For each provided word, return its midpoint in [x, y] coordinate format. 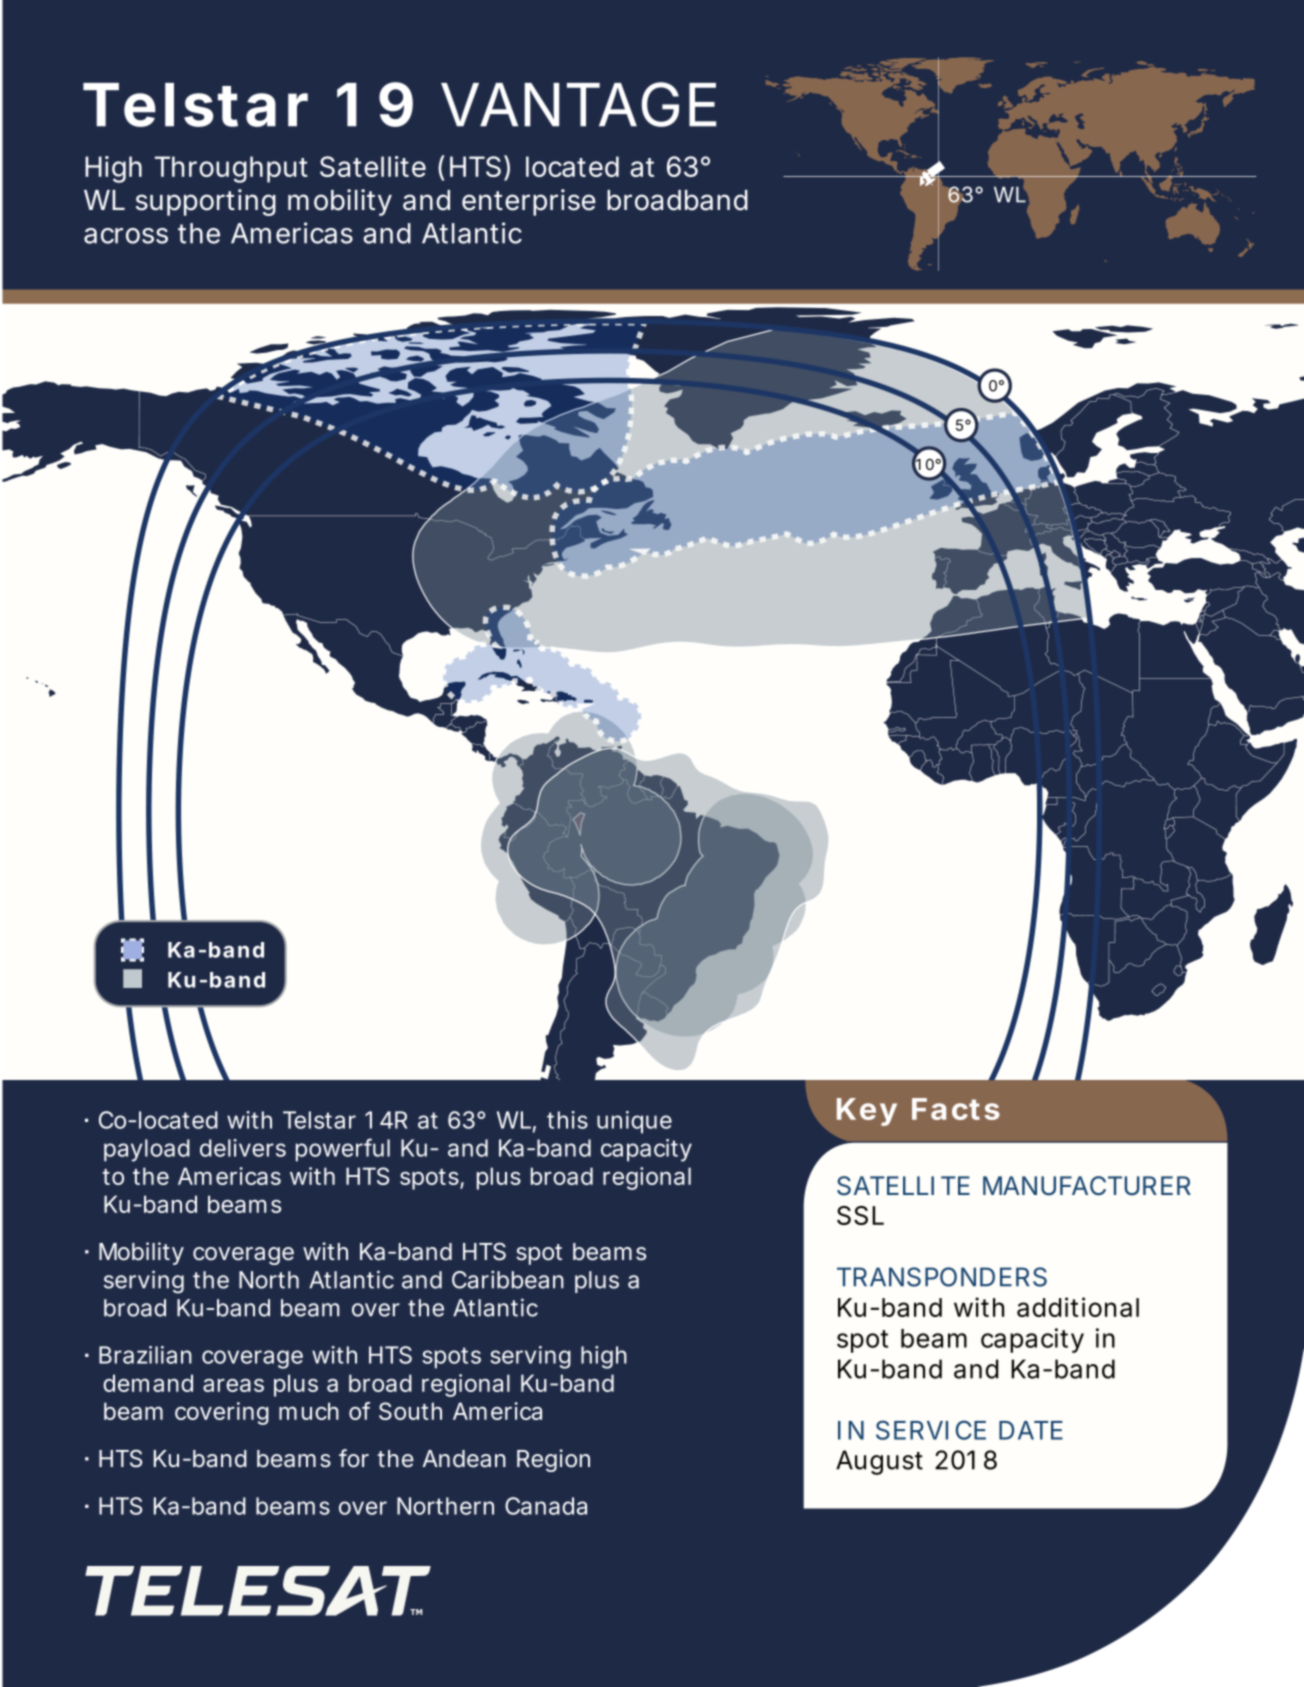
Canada [546, 1506]
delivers [243, 1148]
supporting [206, 202]
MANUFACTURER [1087, 1186]
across [126, 236]
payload [147, 1150]
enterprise [529, 202]
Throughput [231, 169]
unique [634, 1122]
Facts [956, 1109]
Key [867, 1112]
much [309, 1411]
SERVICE [931, 1430]
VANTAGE [578, 104]
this [567, 1120]
